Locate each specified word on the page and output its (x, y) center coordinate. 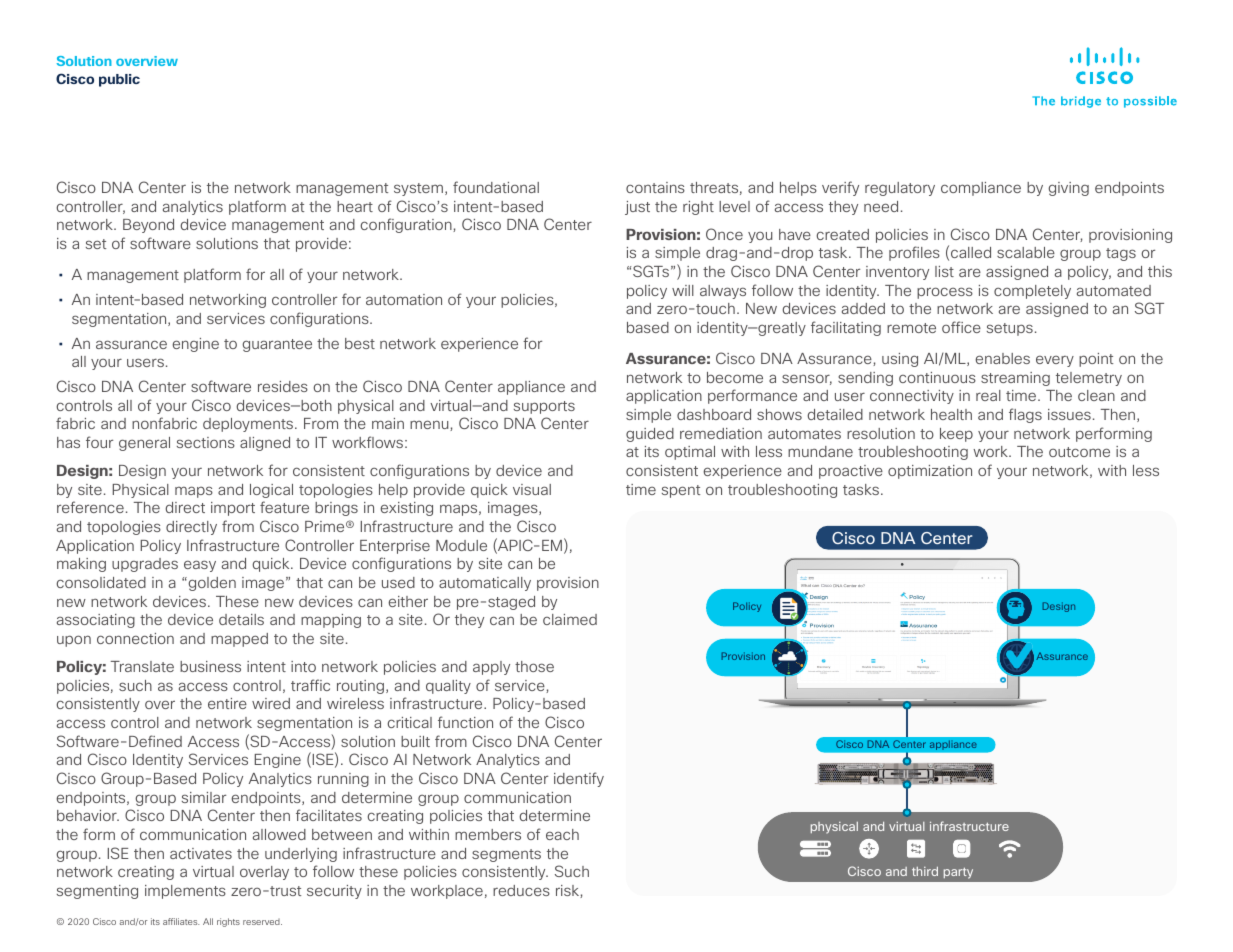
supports (544, 407)
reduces (521, 890)
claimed (570, 619)
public (119, 80)
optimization (930, 472)
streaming (1015, 379)
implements (185, 892)
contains (655, 187)
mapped (239, 640)
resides (283, 386)
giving (1068, 189)
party (958, 873)
